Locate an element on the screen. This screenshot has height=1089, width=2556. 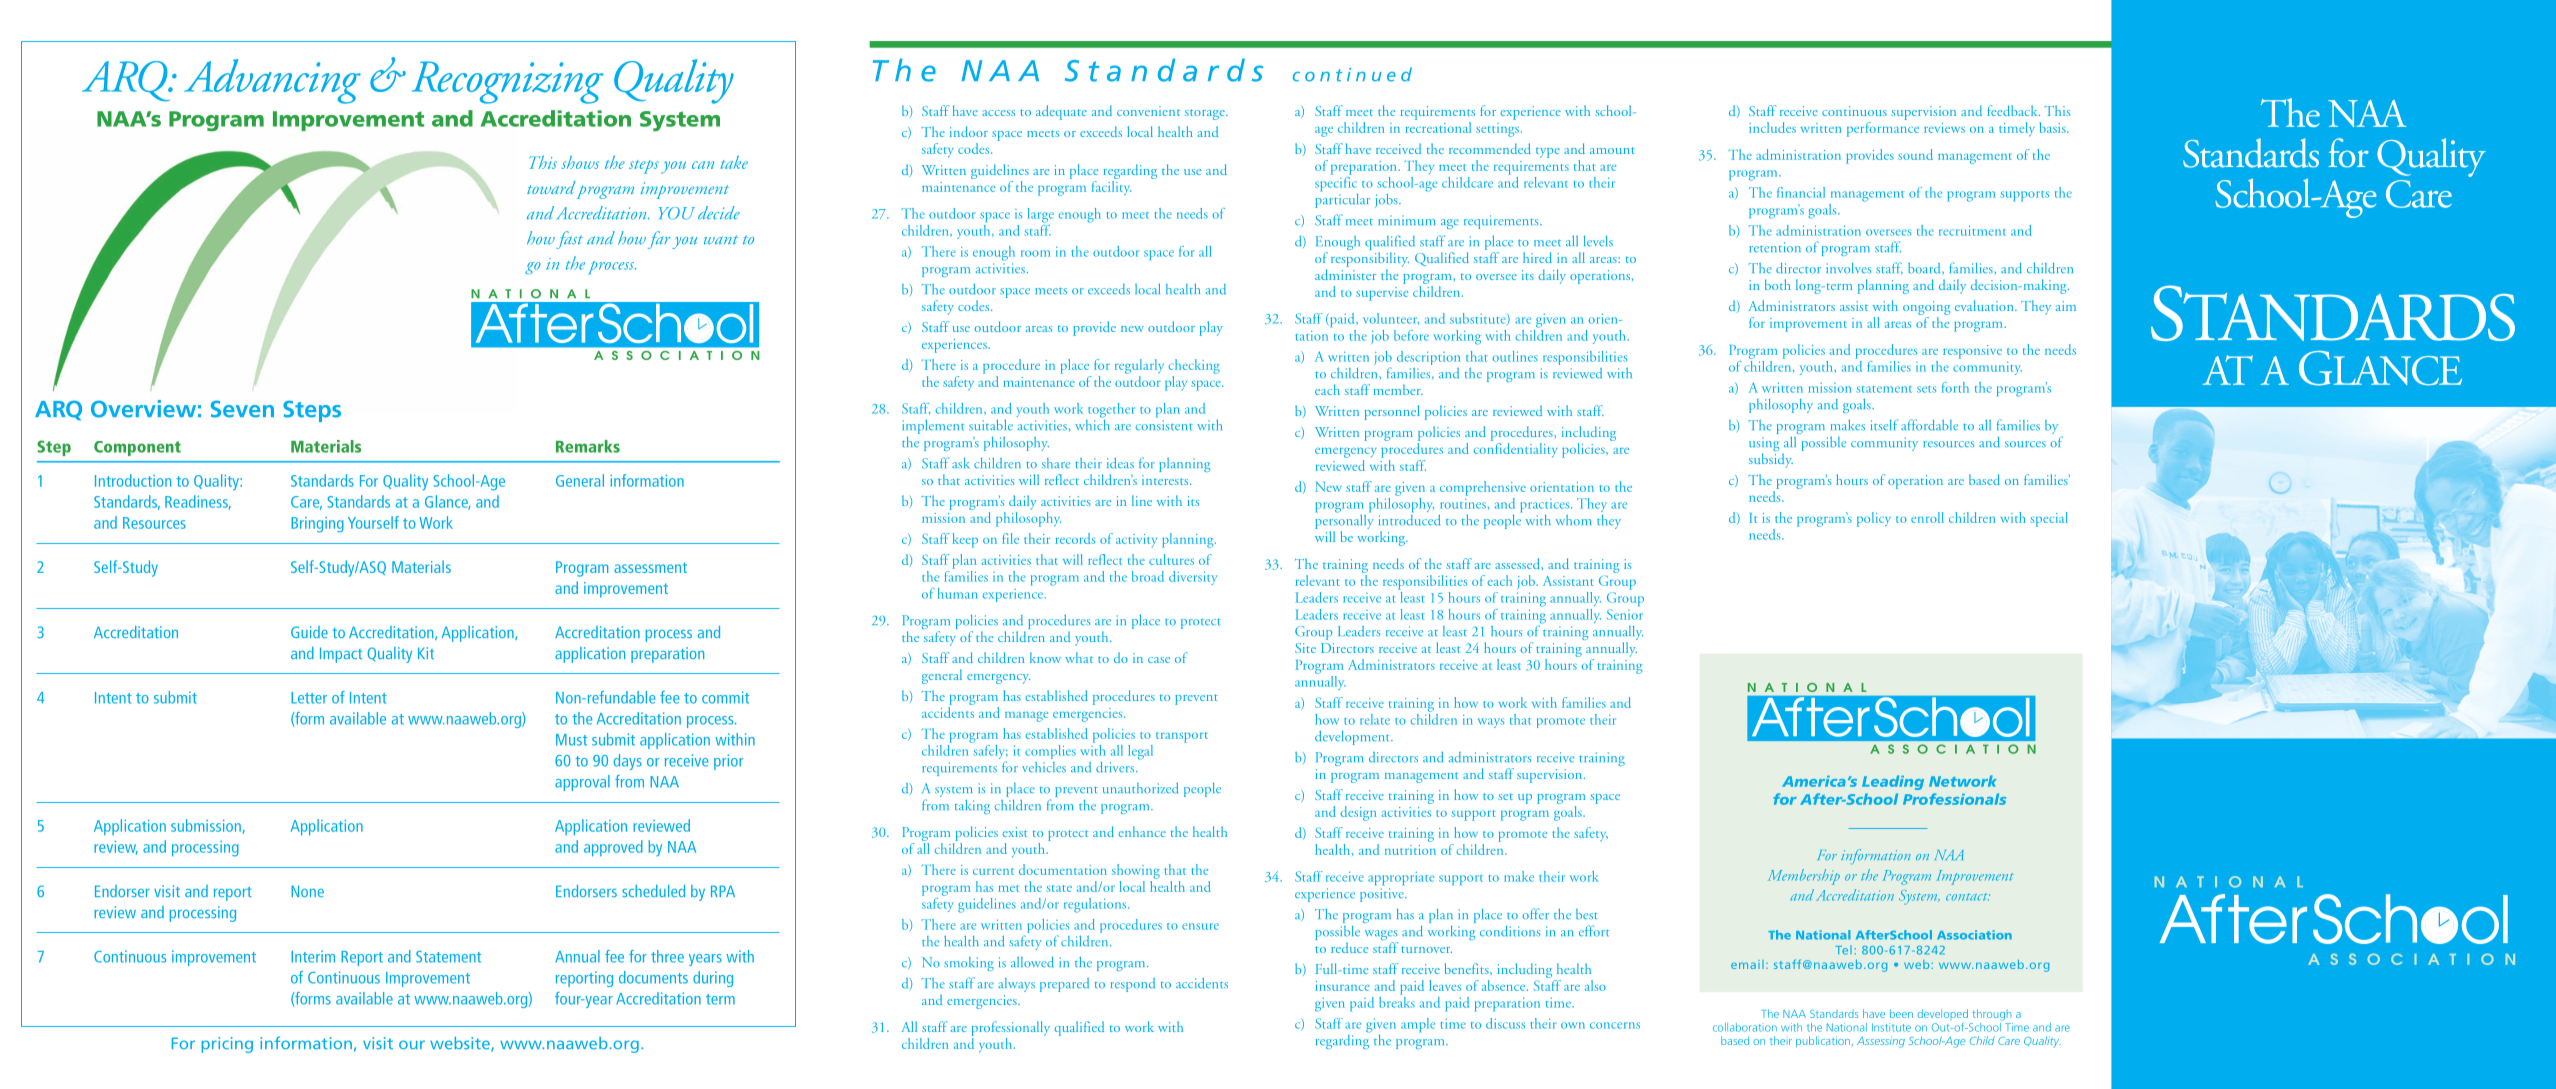
Senior is located at coordinates (1625, 614).
